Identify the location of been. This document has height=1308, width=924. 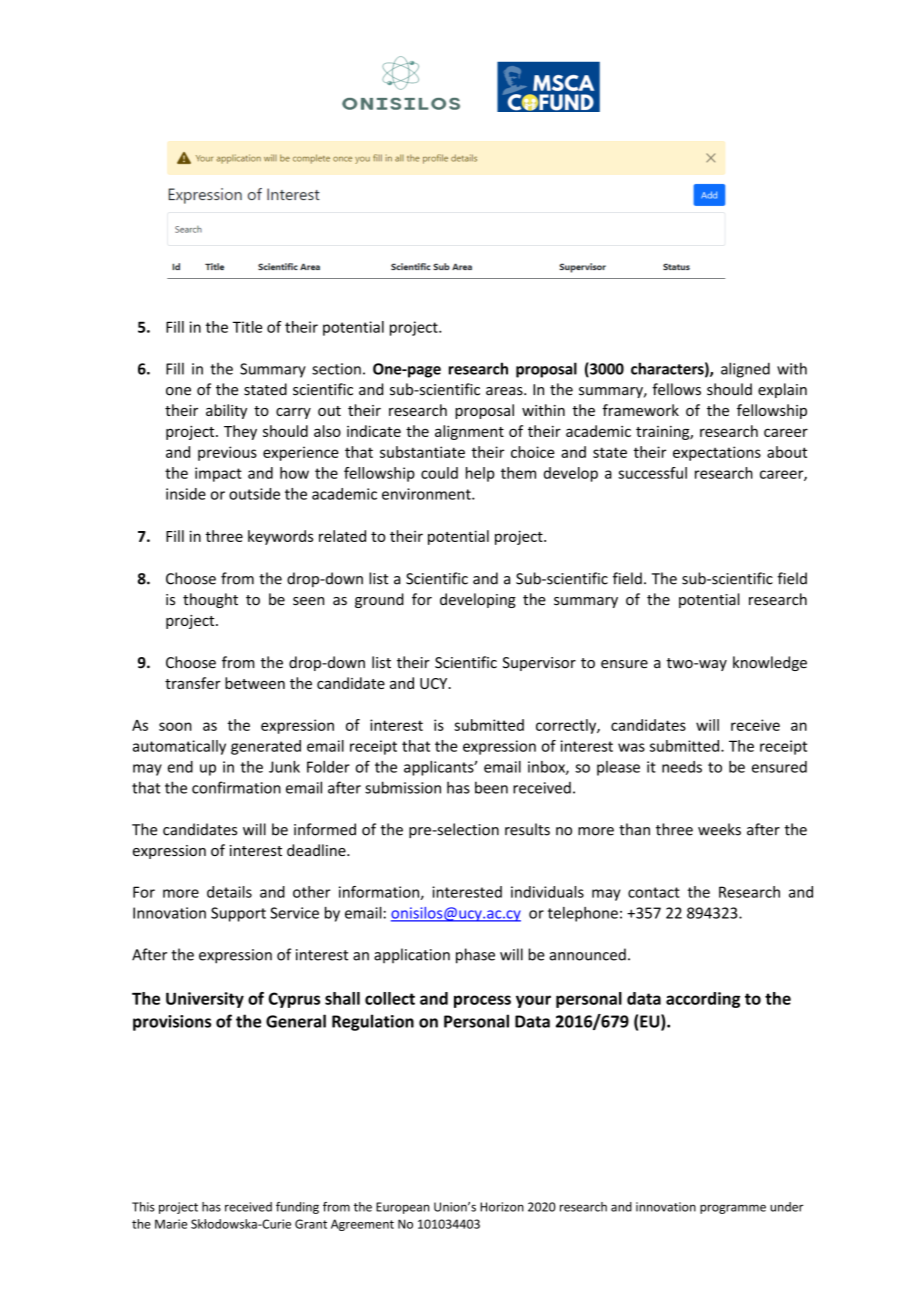
(491, 787).
